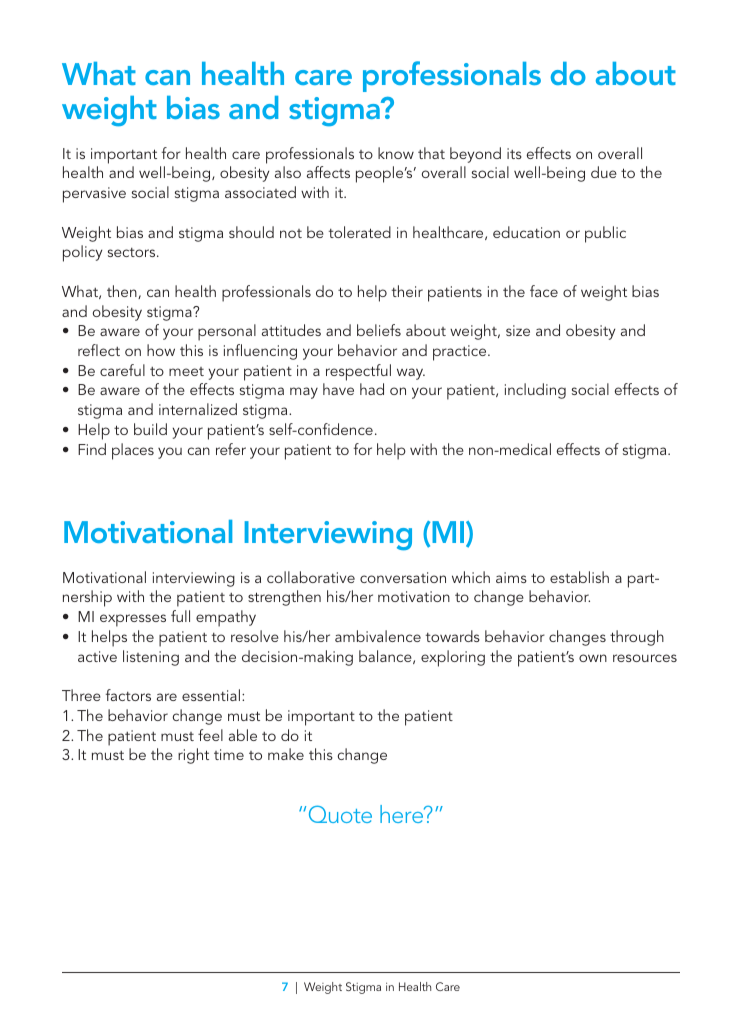 This screenshot has height=1020, width=742. I want to click on due, so click(604, 172).
